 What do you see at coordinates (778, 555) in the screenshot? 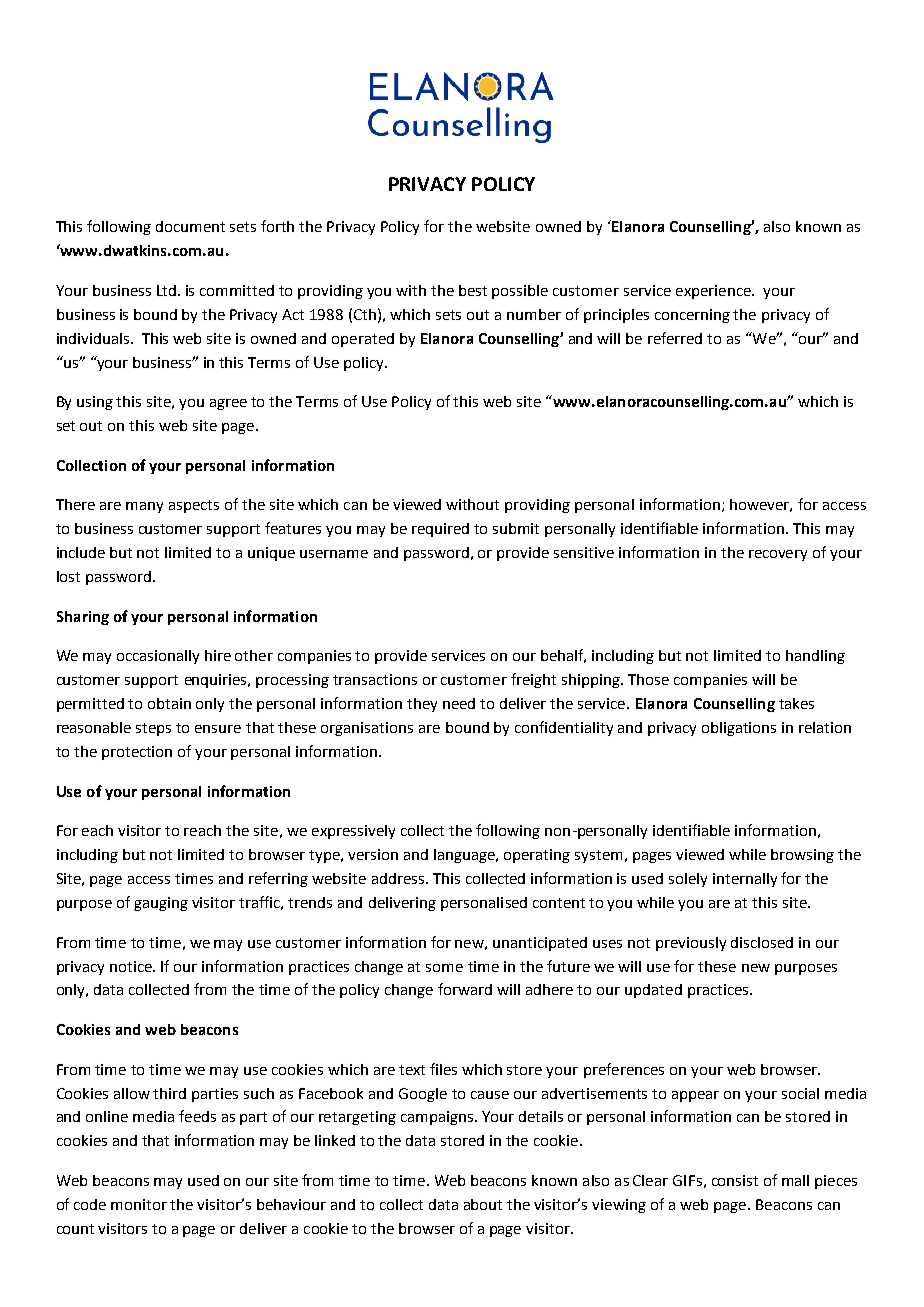
I see `recovery` at bounding box center [778, 555].
